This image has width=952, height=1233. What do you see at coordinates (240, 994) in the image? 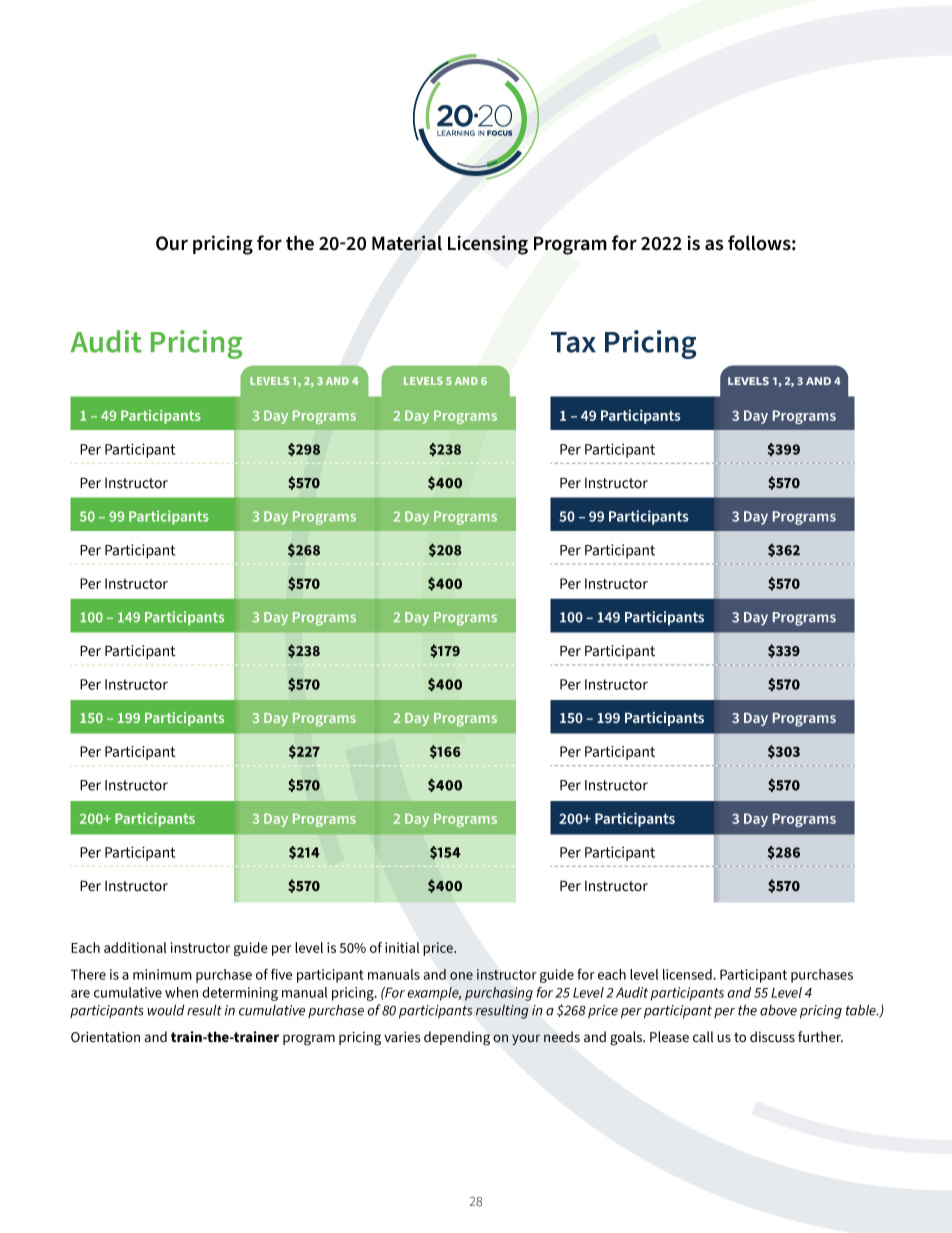
I see `determining` at bounding box center [240, 994].
